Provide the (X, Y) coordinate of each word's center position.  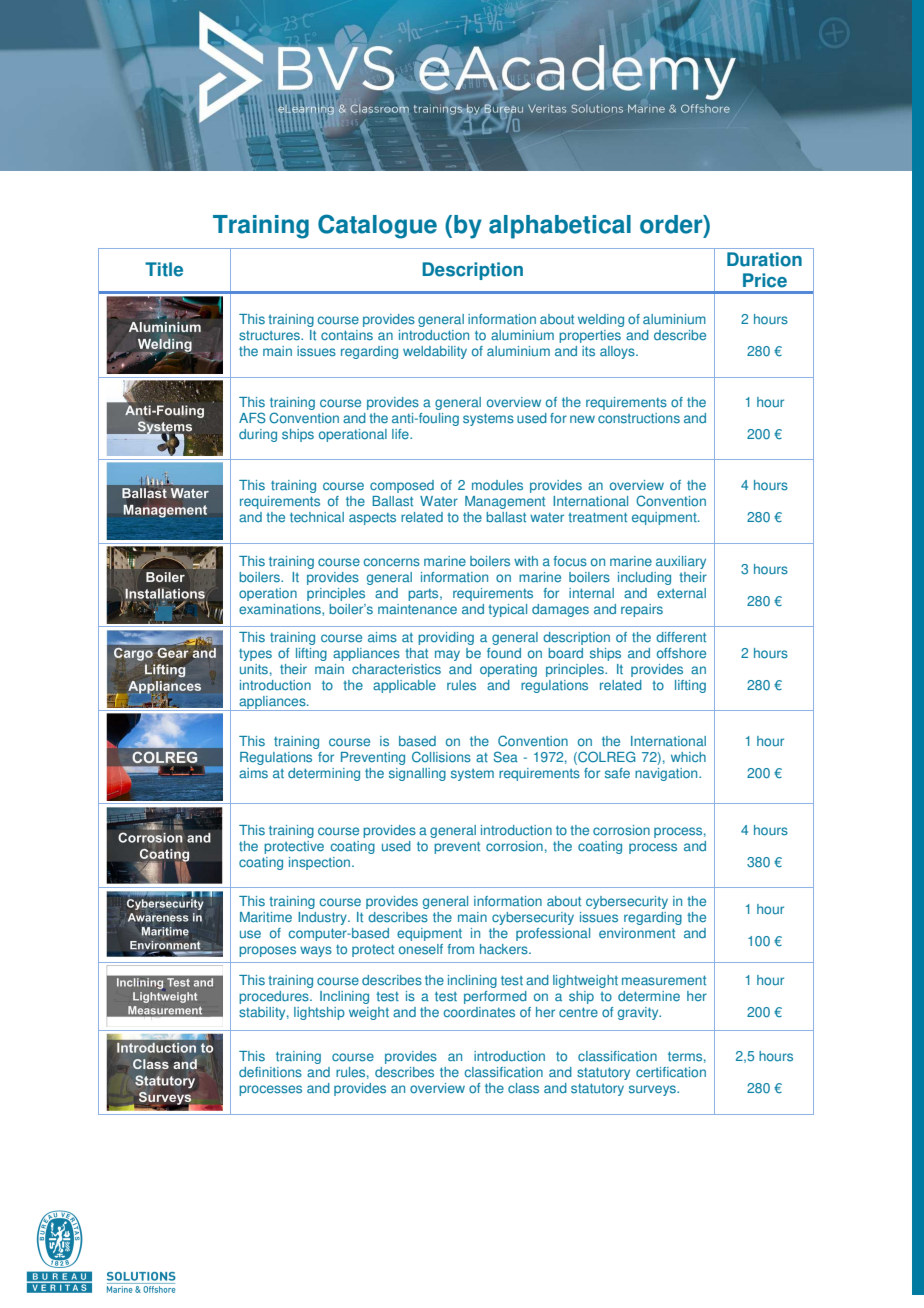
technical (317, 517)
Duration (764, 259)
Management (505, 502)
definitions (270, 1072)
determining (324, 774)
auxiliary (681, 562)
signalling (417, 774)
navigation (667, 774)
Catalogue (377, 226)
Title (164, 269)
